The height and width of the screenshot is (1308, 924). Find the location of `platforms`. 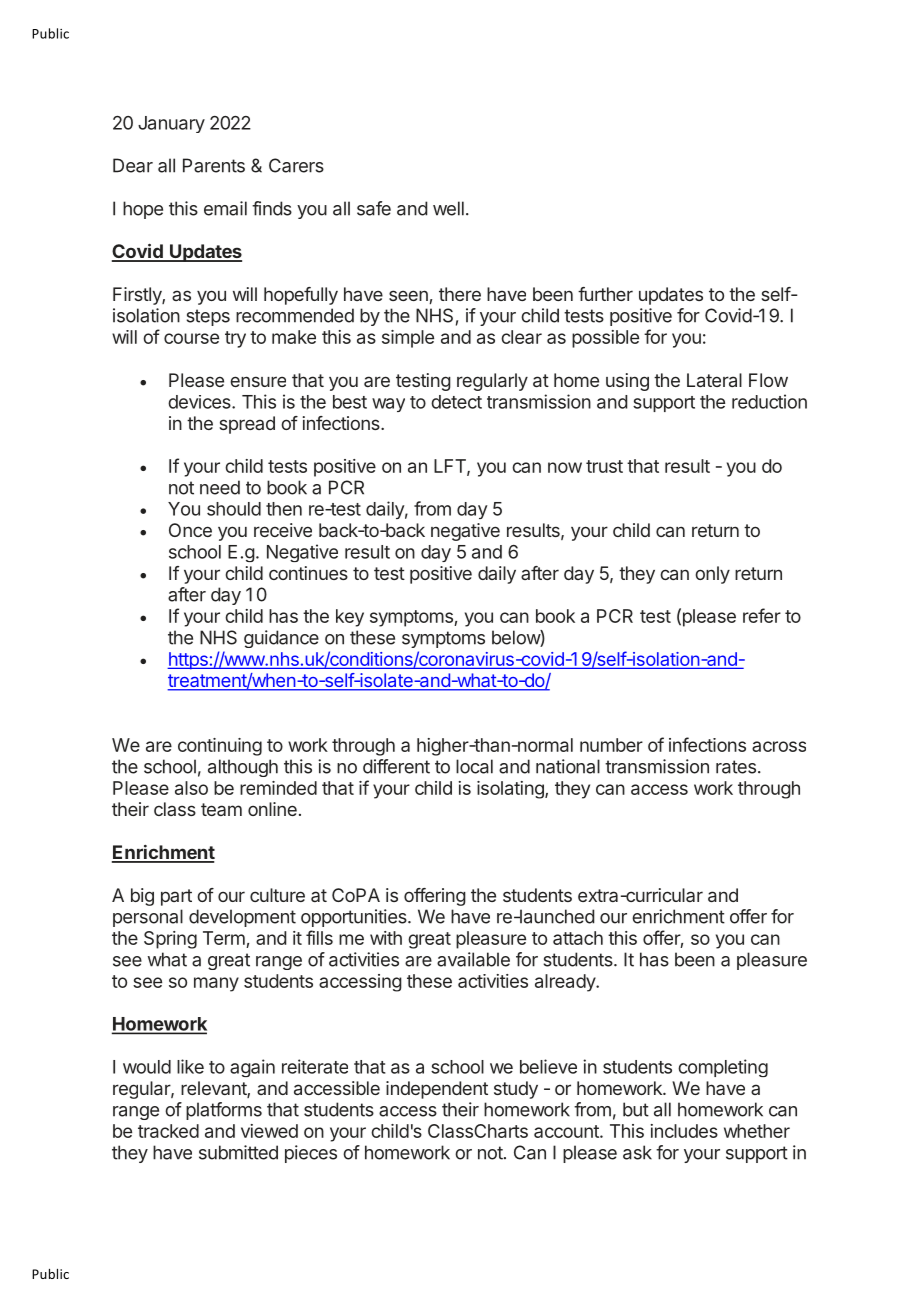

platforms is located at coordinates (224, 1111).
